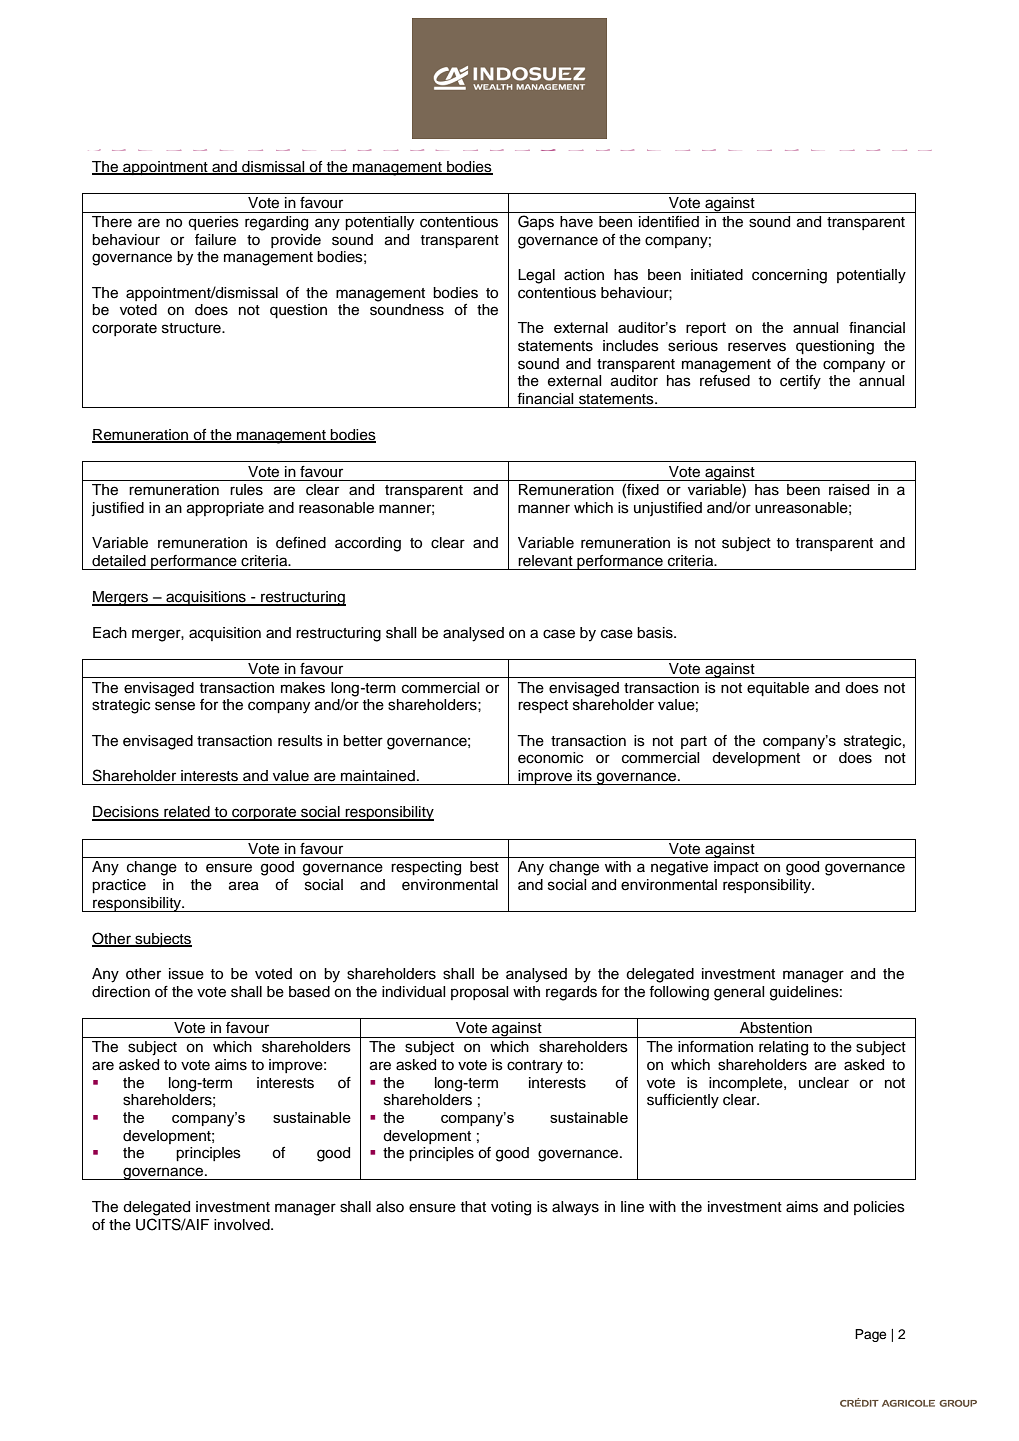 The image size is (1019, 1441). I want to click on concerning, so click(789, 276).
